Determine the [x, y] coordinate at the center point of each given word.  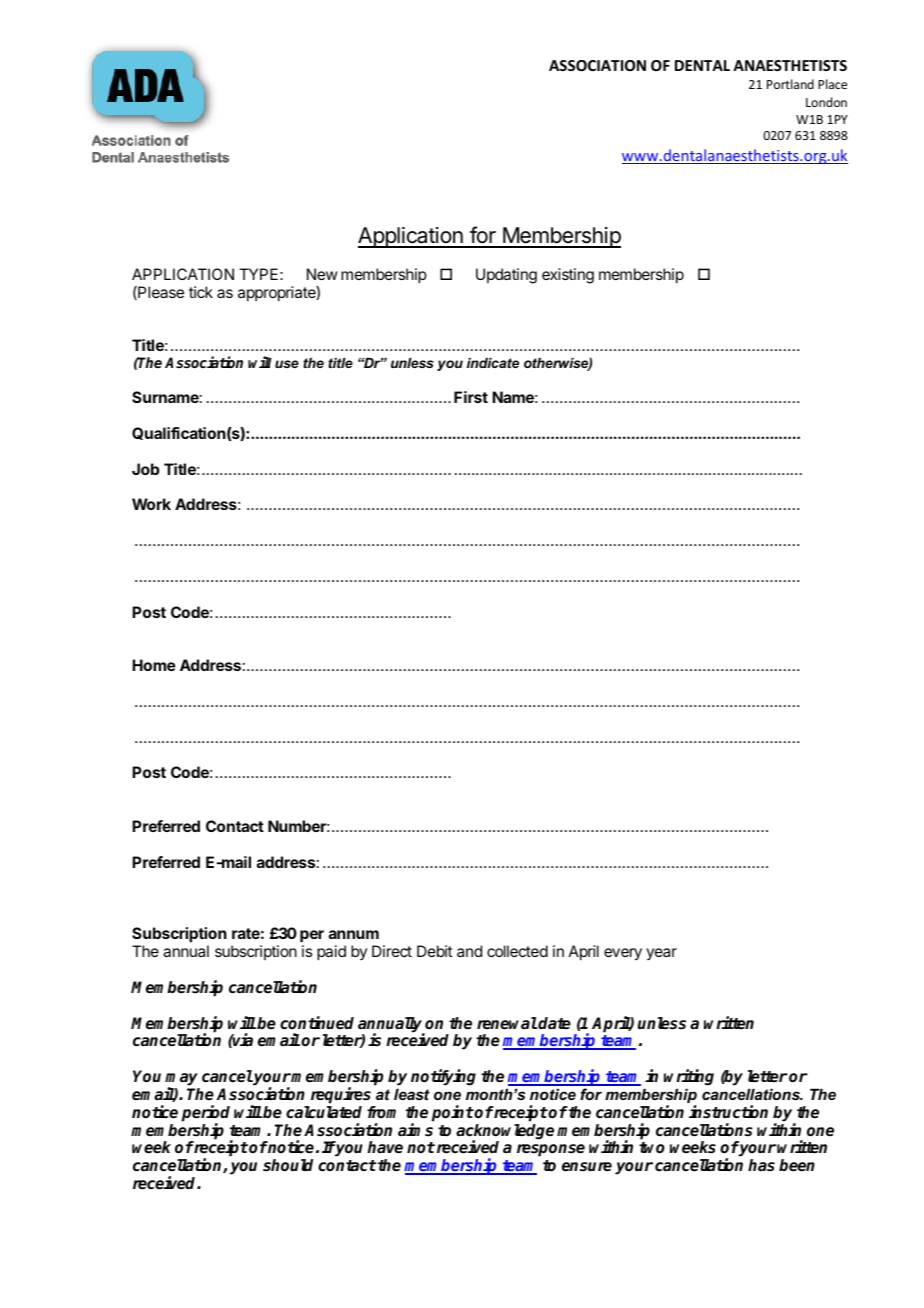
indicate [493, 363]
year [661, 954]
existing [568, 276]
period [206, 1114]
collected [517, 951]
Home [154, 665]
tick [201, 292]
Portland [790, 84]
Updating [506, 276]
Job [146, 469]
